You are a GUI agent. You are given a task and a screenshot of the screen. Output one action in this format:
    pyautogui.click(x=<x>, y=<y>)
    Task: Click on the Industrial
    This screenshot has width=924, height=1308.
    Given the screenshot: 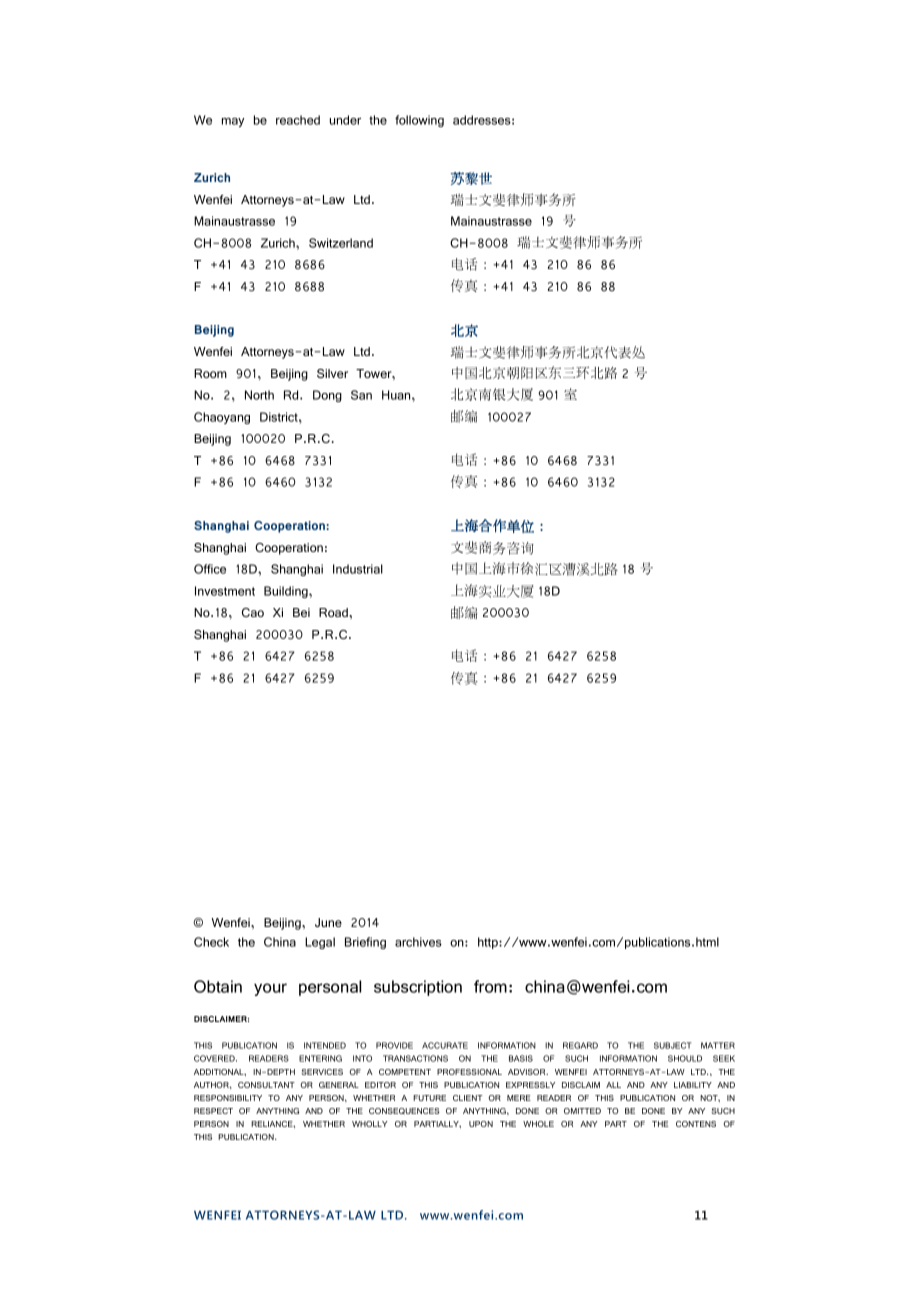 What is the action you would take?
    pyautogui.click(x=358, y=569)
